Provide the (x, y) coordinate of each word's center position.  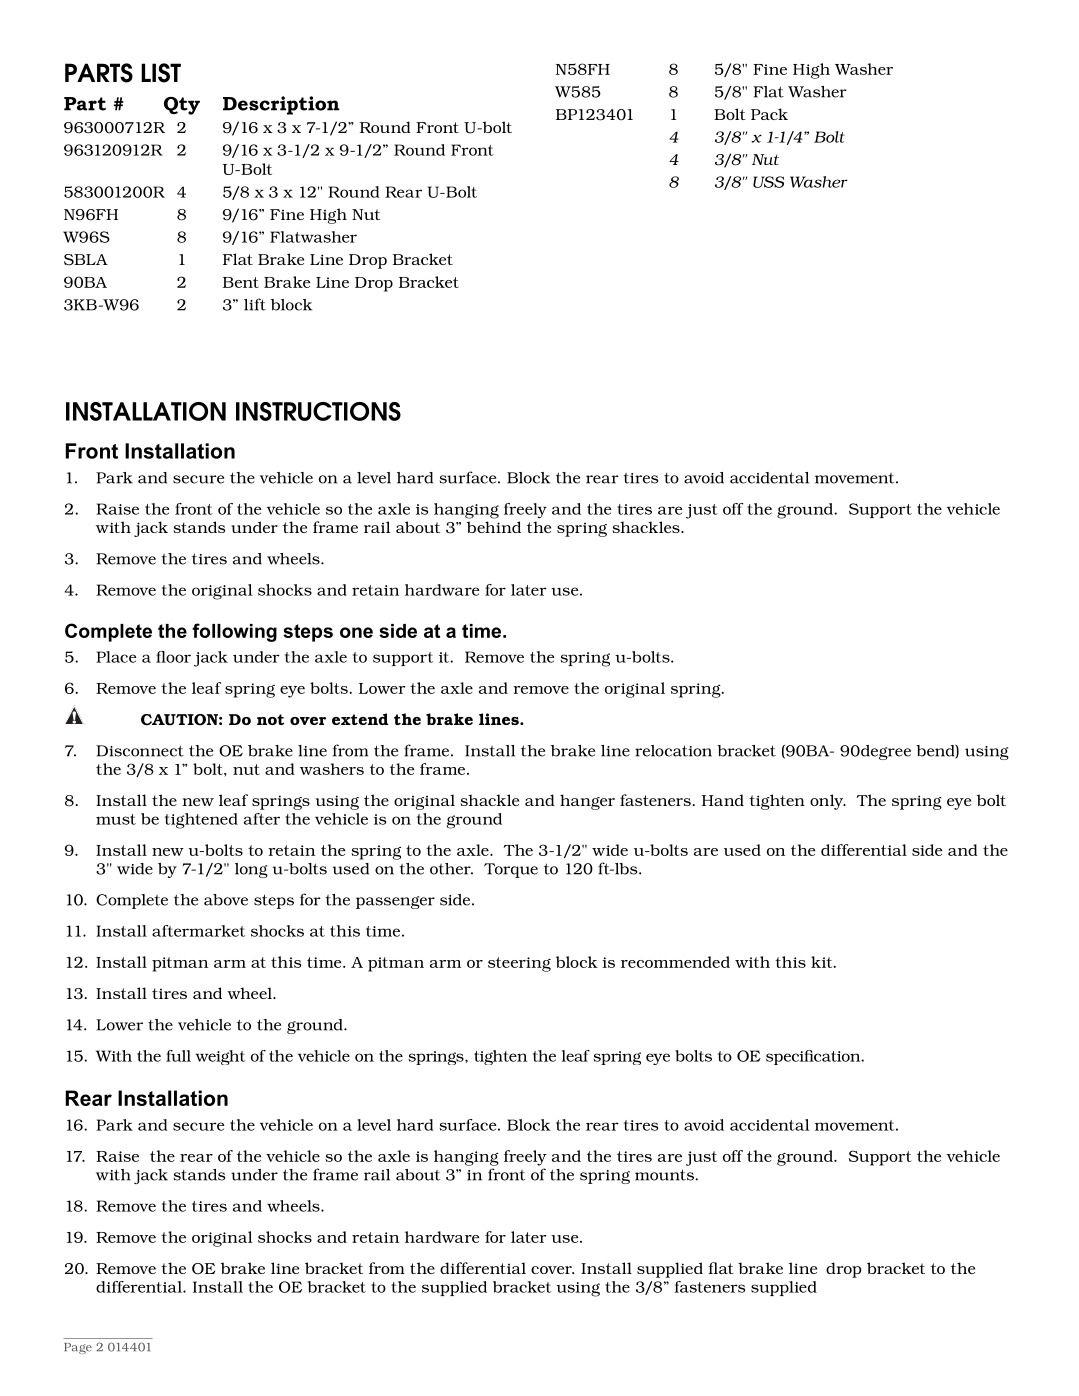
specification (814, 1057)
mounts (665, 1175)
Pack (769, 114)
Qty (182, 106)
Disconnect (140, 751)
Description (281, 105)
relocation (673, 751)
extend (360, 719)
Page (78, 1348)
